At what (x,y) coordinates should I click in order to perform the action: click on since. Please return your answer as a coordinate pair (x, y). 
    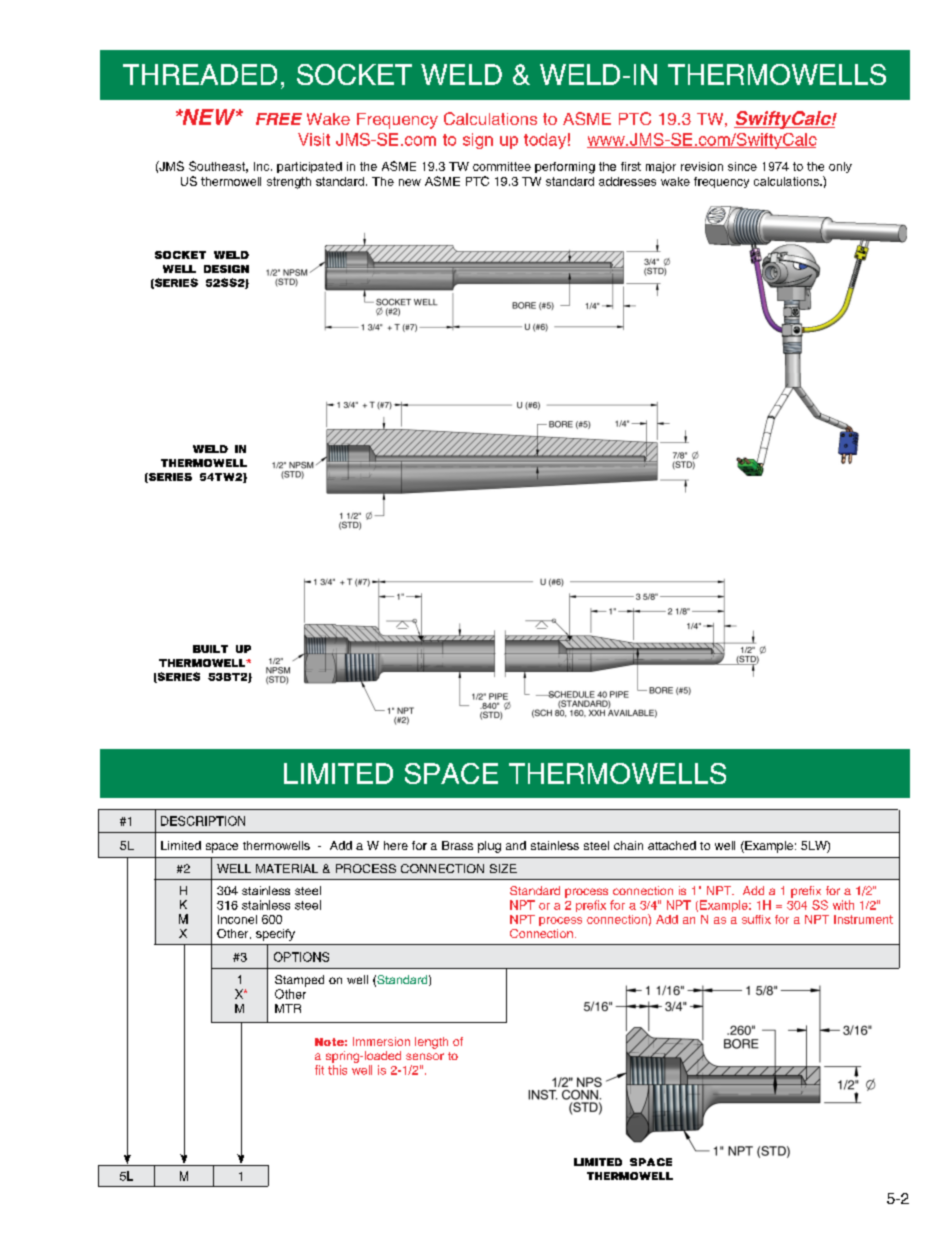
    Looking at the image, I should click on (742, 166).
